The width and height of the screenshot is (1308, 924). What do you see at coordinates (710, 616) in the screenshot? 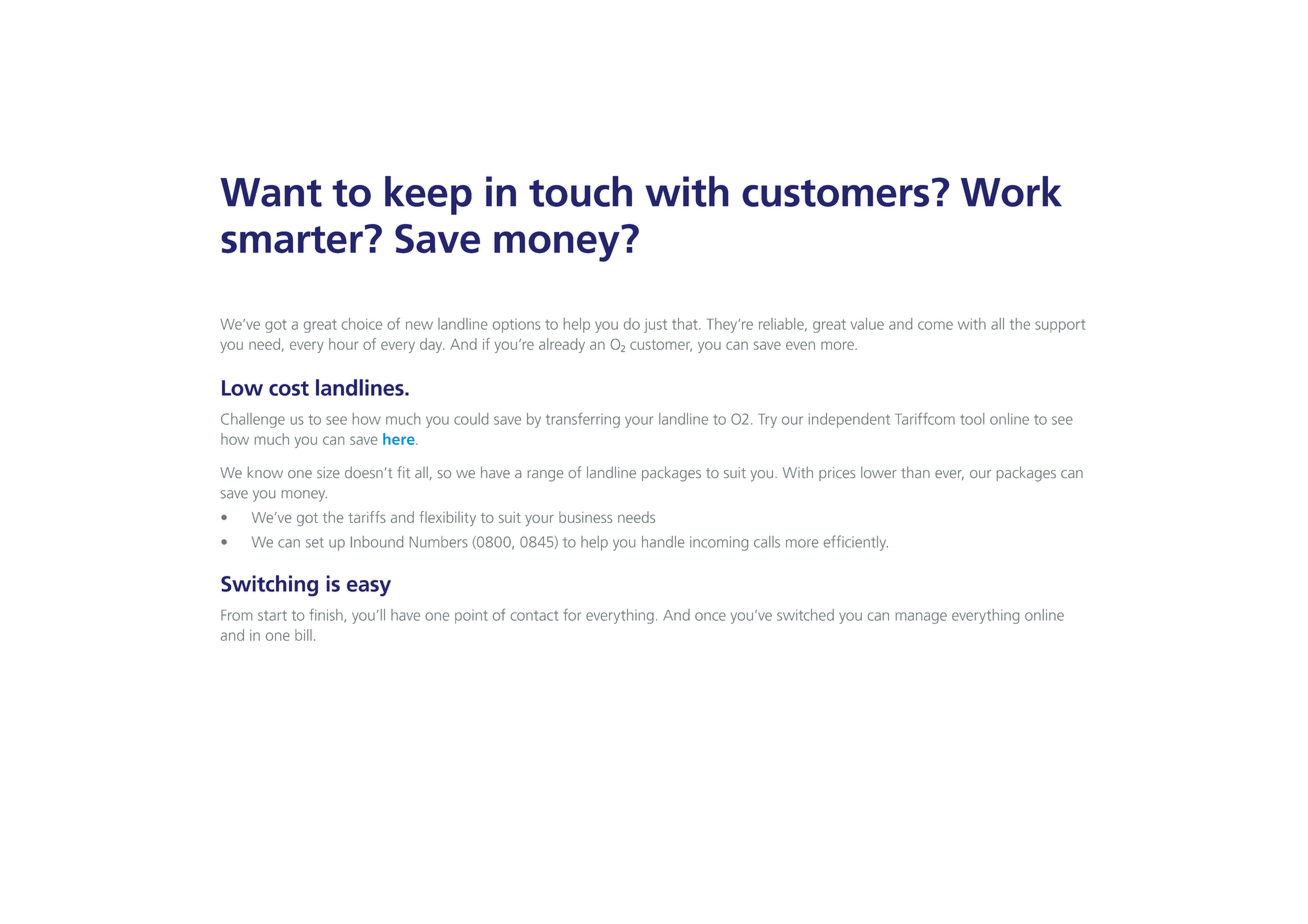
I see `once` at bounding box center [710, 616].
